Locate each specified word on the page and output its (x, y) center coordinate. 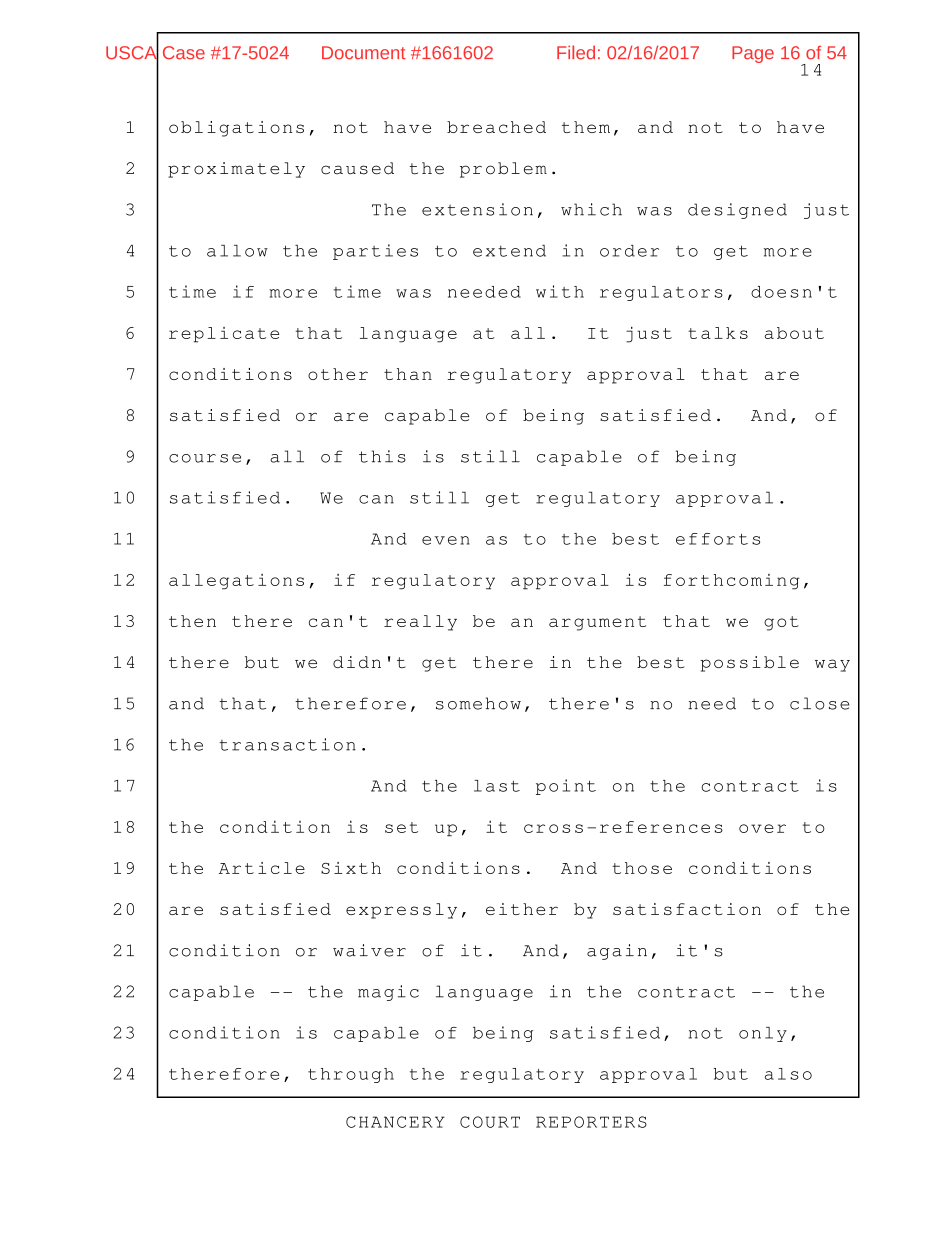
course (205, 458)
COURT (490, 1122)
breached (496, 127)
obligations (236, 129)
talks (718, 333)
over (762, 828)
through (351, 1075)
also (788, 1074)
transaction (287, 744)
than (408, 374)
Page (753, 54)
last (497, 786)
